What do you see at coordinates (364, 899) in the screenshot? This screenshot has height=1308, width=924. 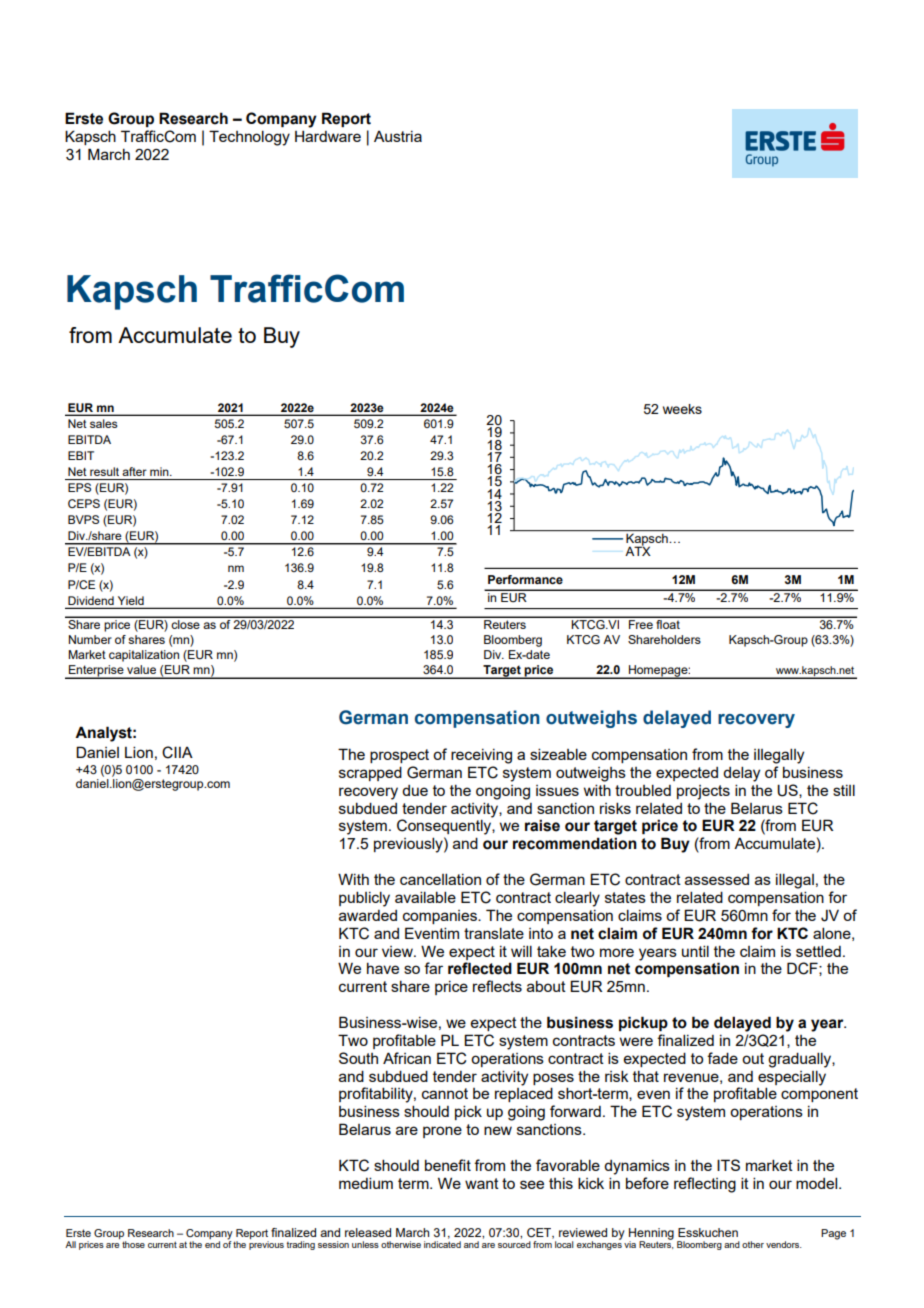 I see `publicly` at bounding box center [364, 899].
